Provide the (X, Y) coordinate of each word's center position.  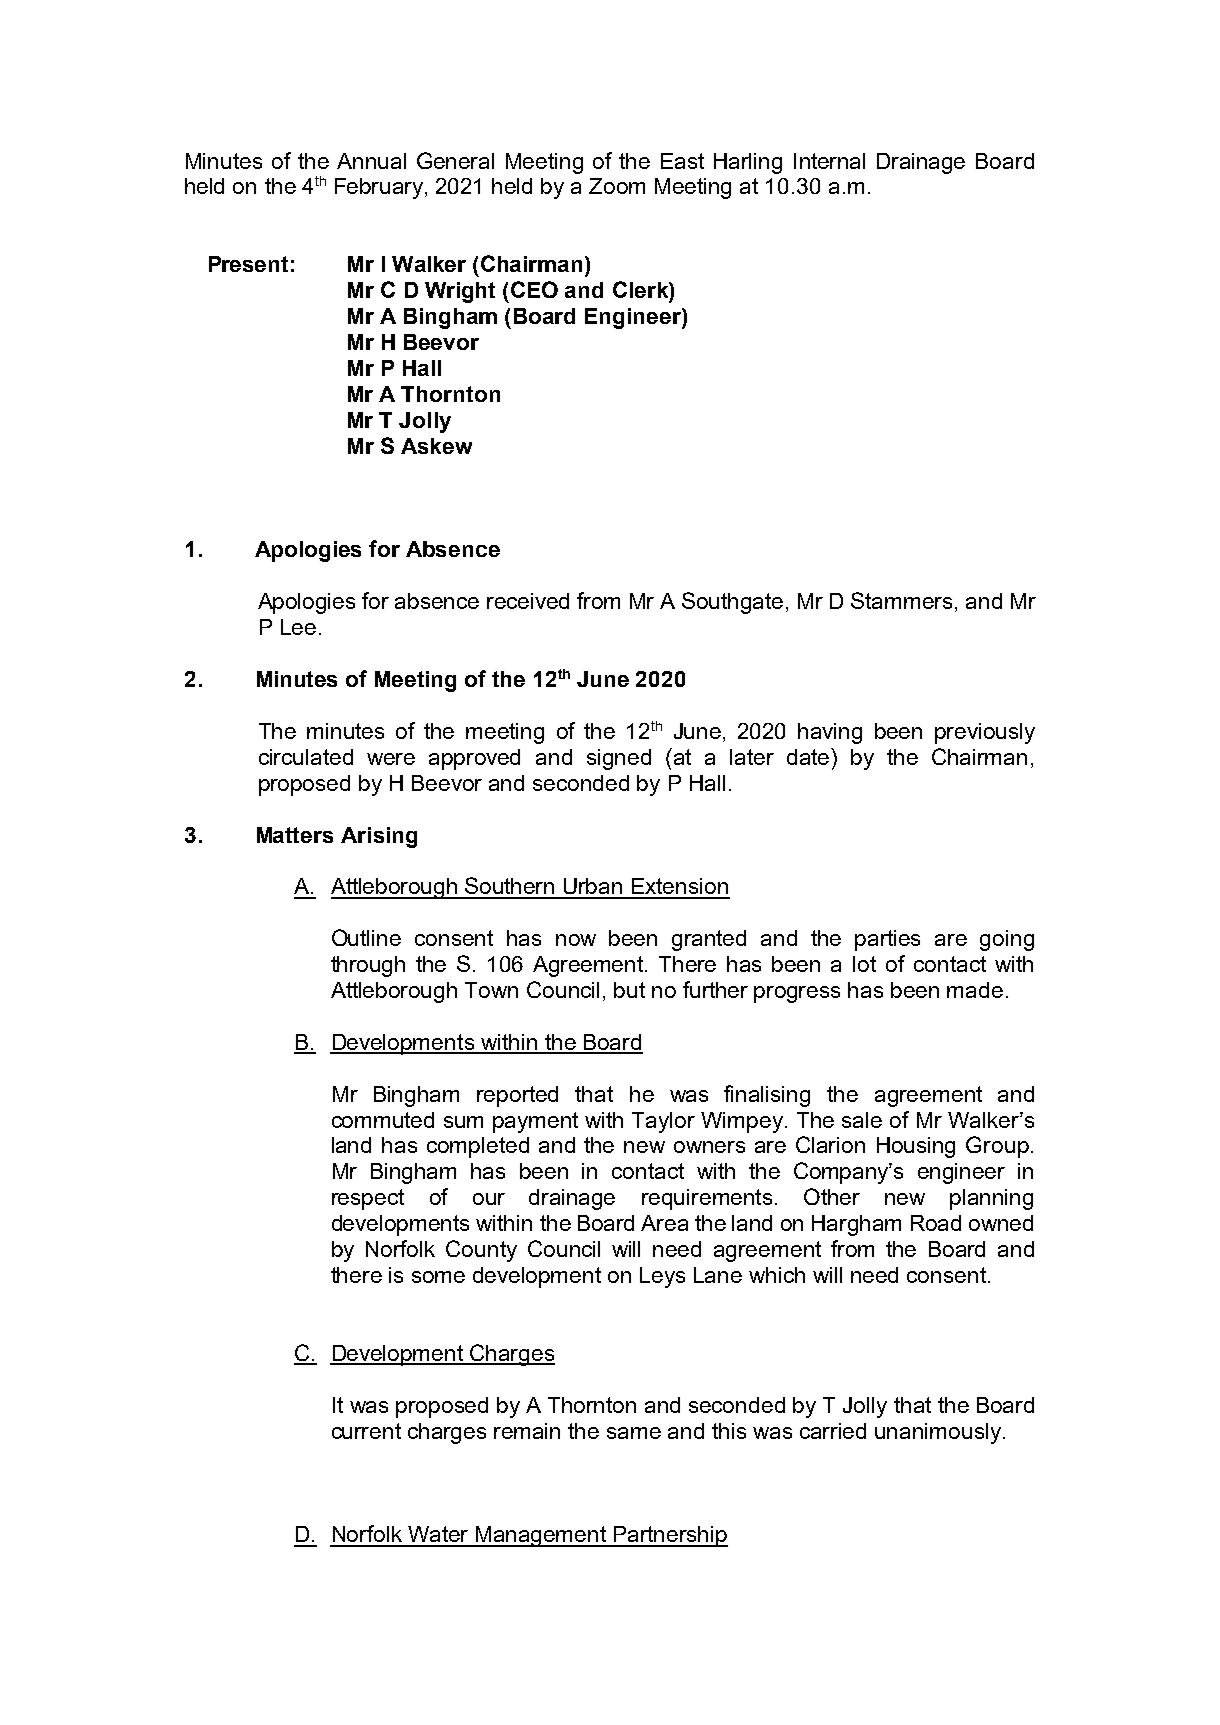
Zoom (617, 186)
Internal (829, 161)
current (366, 1431)
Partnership (670, 1536)
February (380, 188)
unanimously (939, 1433)
